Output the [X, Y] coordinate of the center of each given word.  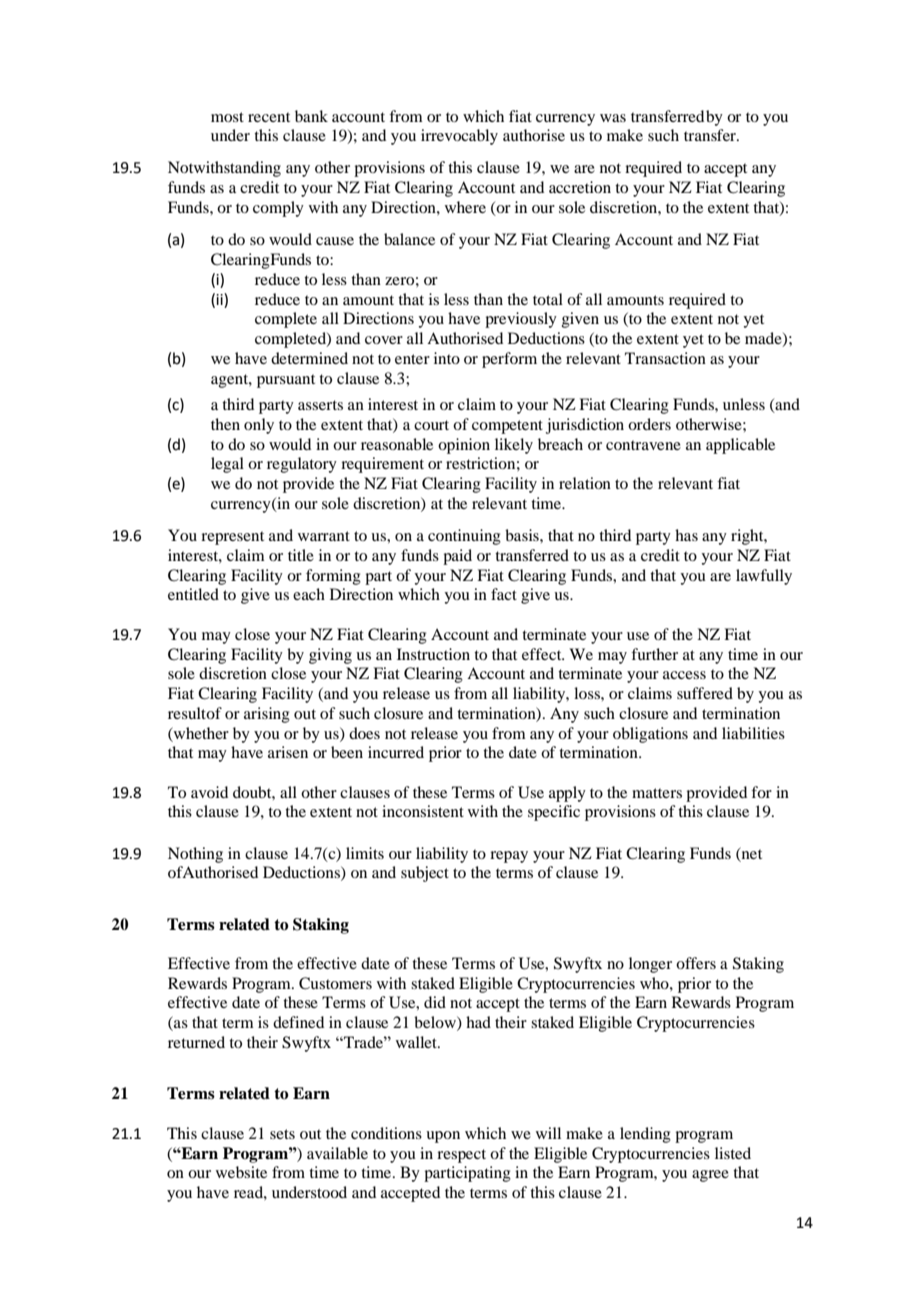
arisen [288, 752]
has [686, 535]
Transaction [665, 358]
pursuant [286, 381]
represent [232, 538]
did [435, 1002]
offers [696, 963]
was [613, 118]
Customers [335, 983]
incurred [396, 752]
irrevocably [459, 137]
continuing [464, 537]
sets [282, 1134]
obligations [650, 735]
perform [509, 360]
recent [269, 117]
